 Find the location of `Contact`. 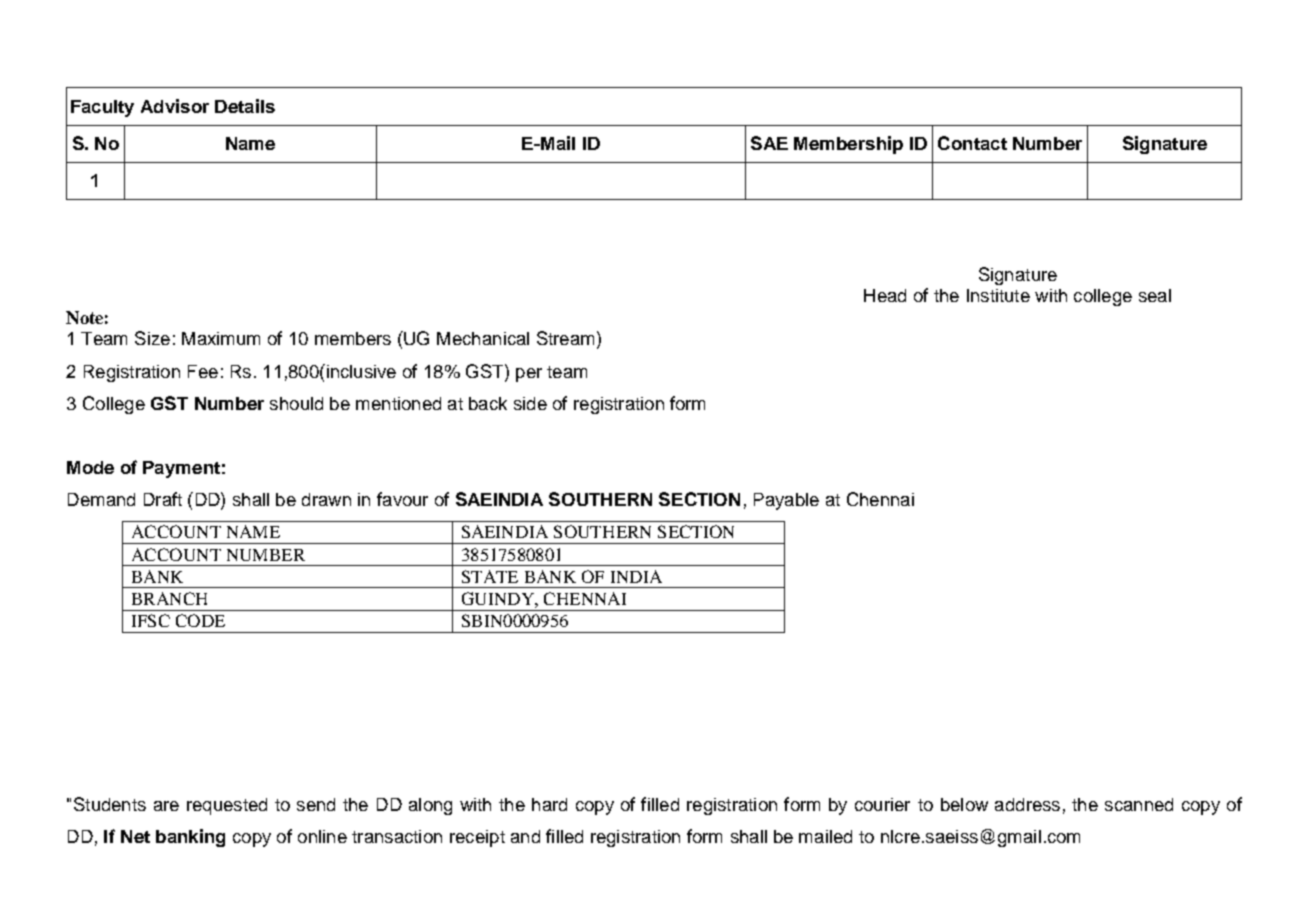

Contact is located at coordinates (972, 143).
